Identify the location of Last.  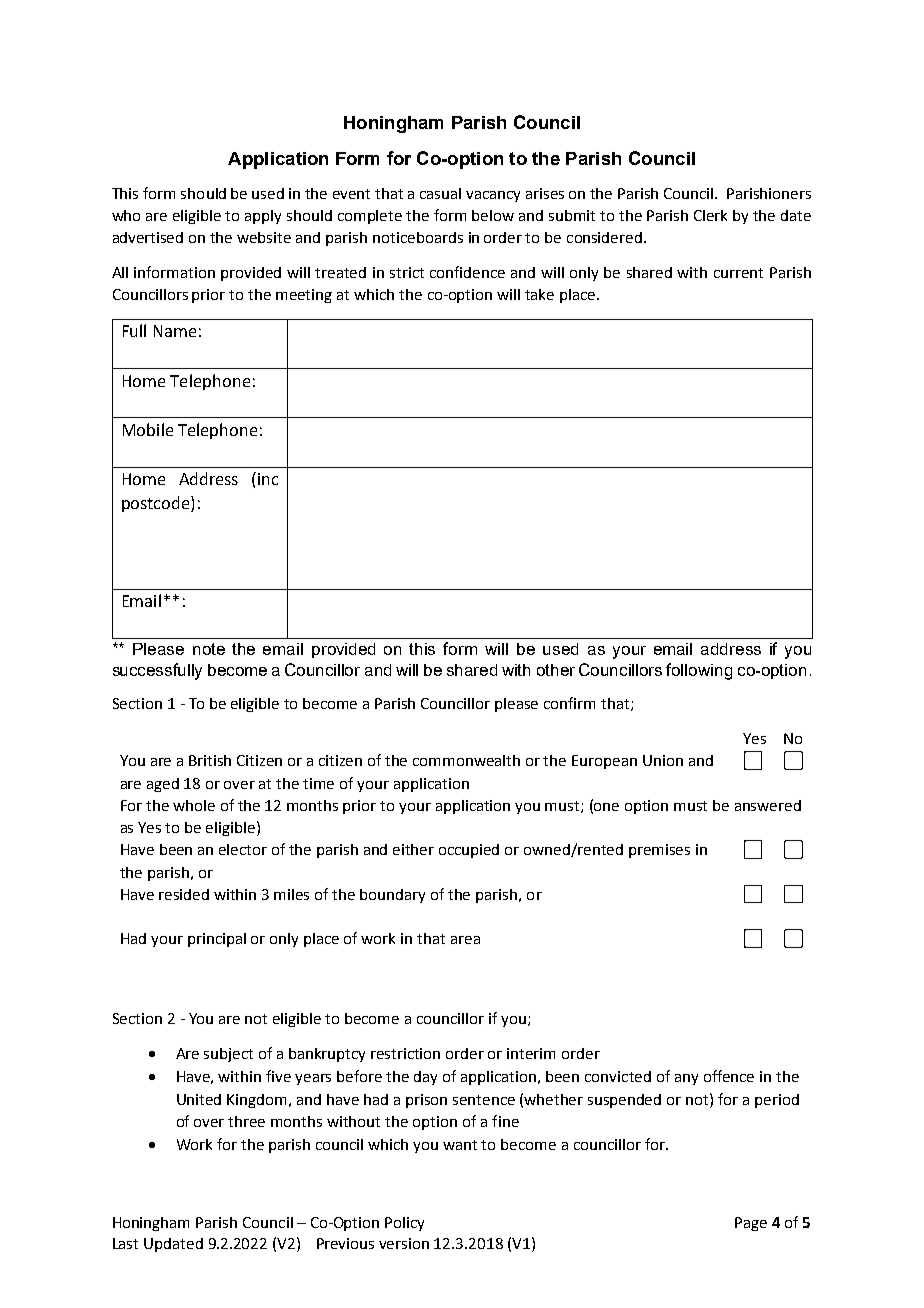
(125, 1243).
